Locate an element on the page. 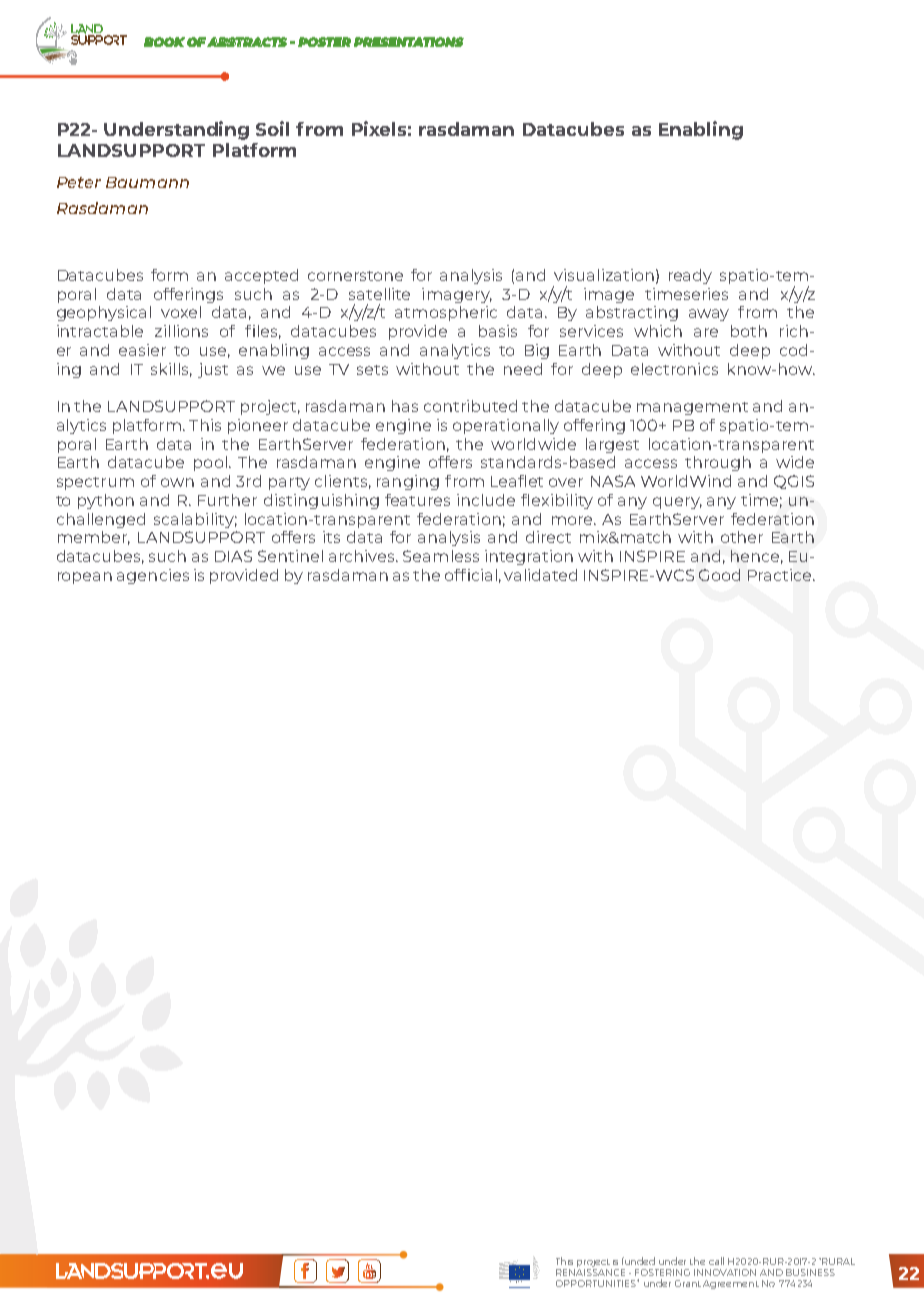 This document has height=1308, width=924. official is located at coordinates (471, 575).
